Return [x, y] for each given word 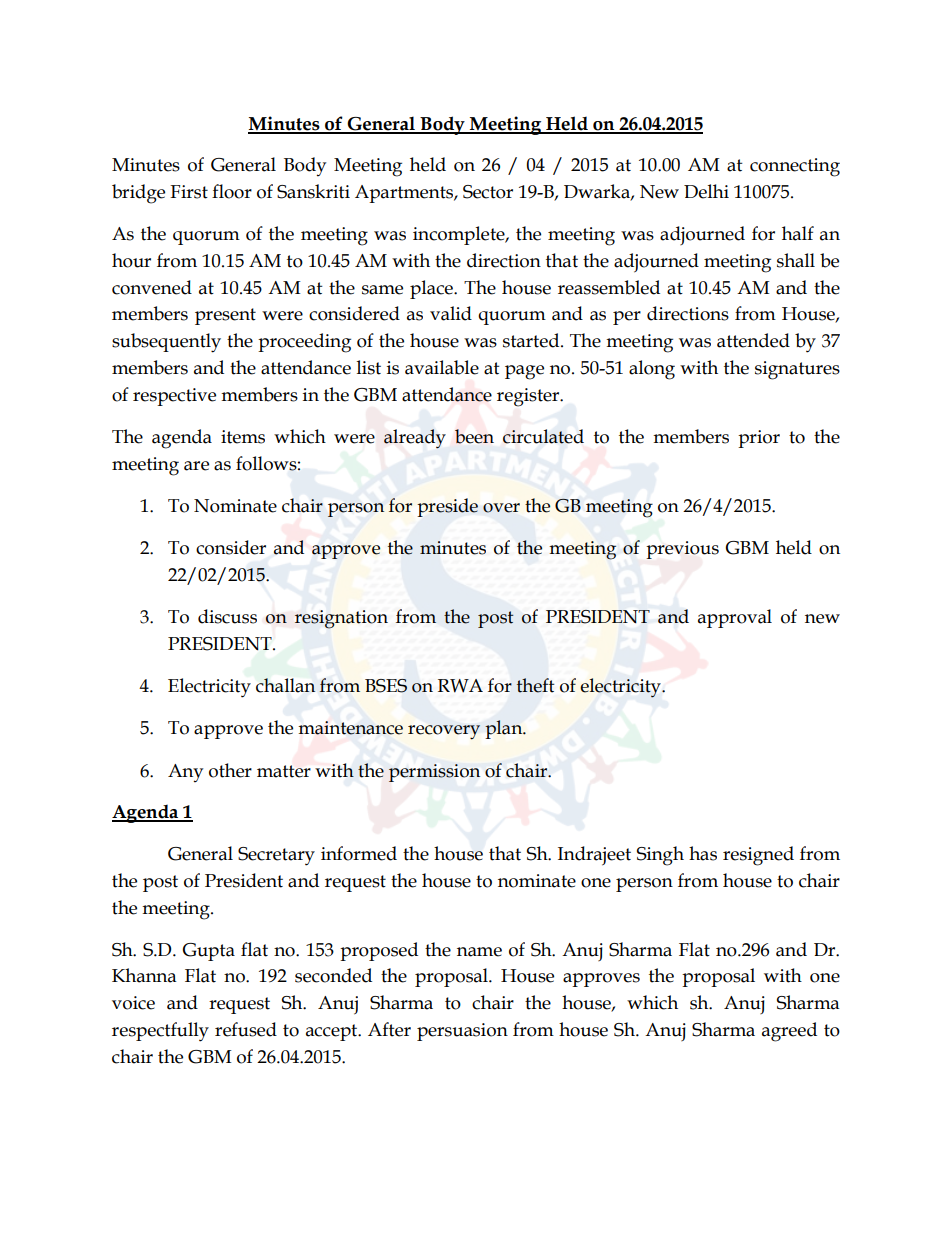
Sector [488, 192]
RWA [460, 686]
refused [246, 1029]
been [474, 436]
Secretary [276, 856]
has [703, 853]
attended [753, 340]
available [442, 367]
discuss [227, 616]
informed [359, 853]
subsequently [166, 343]
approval [735, 618]
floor [232, 191]
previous [682, 550]
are [196, 466]
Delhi [706, 191]
